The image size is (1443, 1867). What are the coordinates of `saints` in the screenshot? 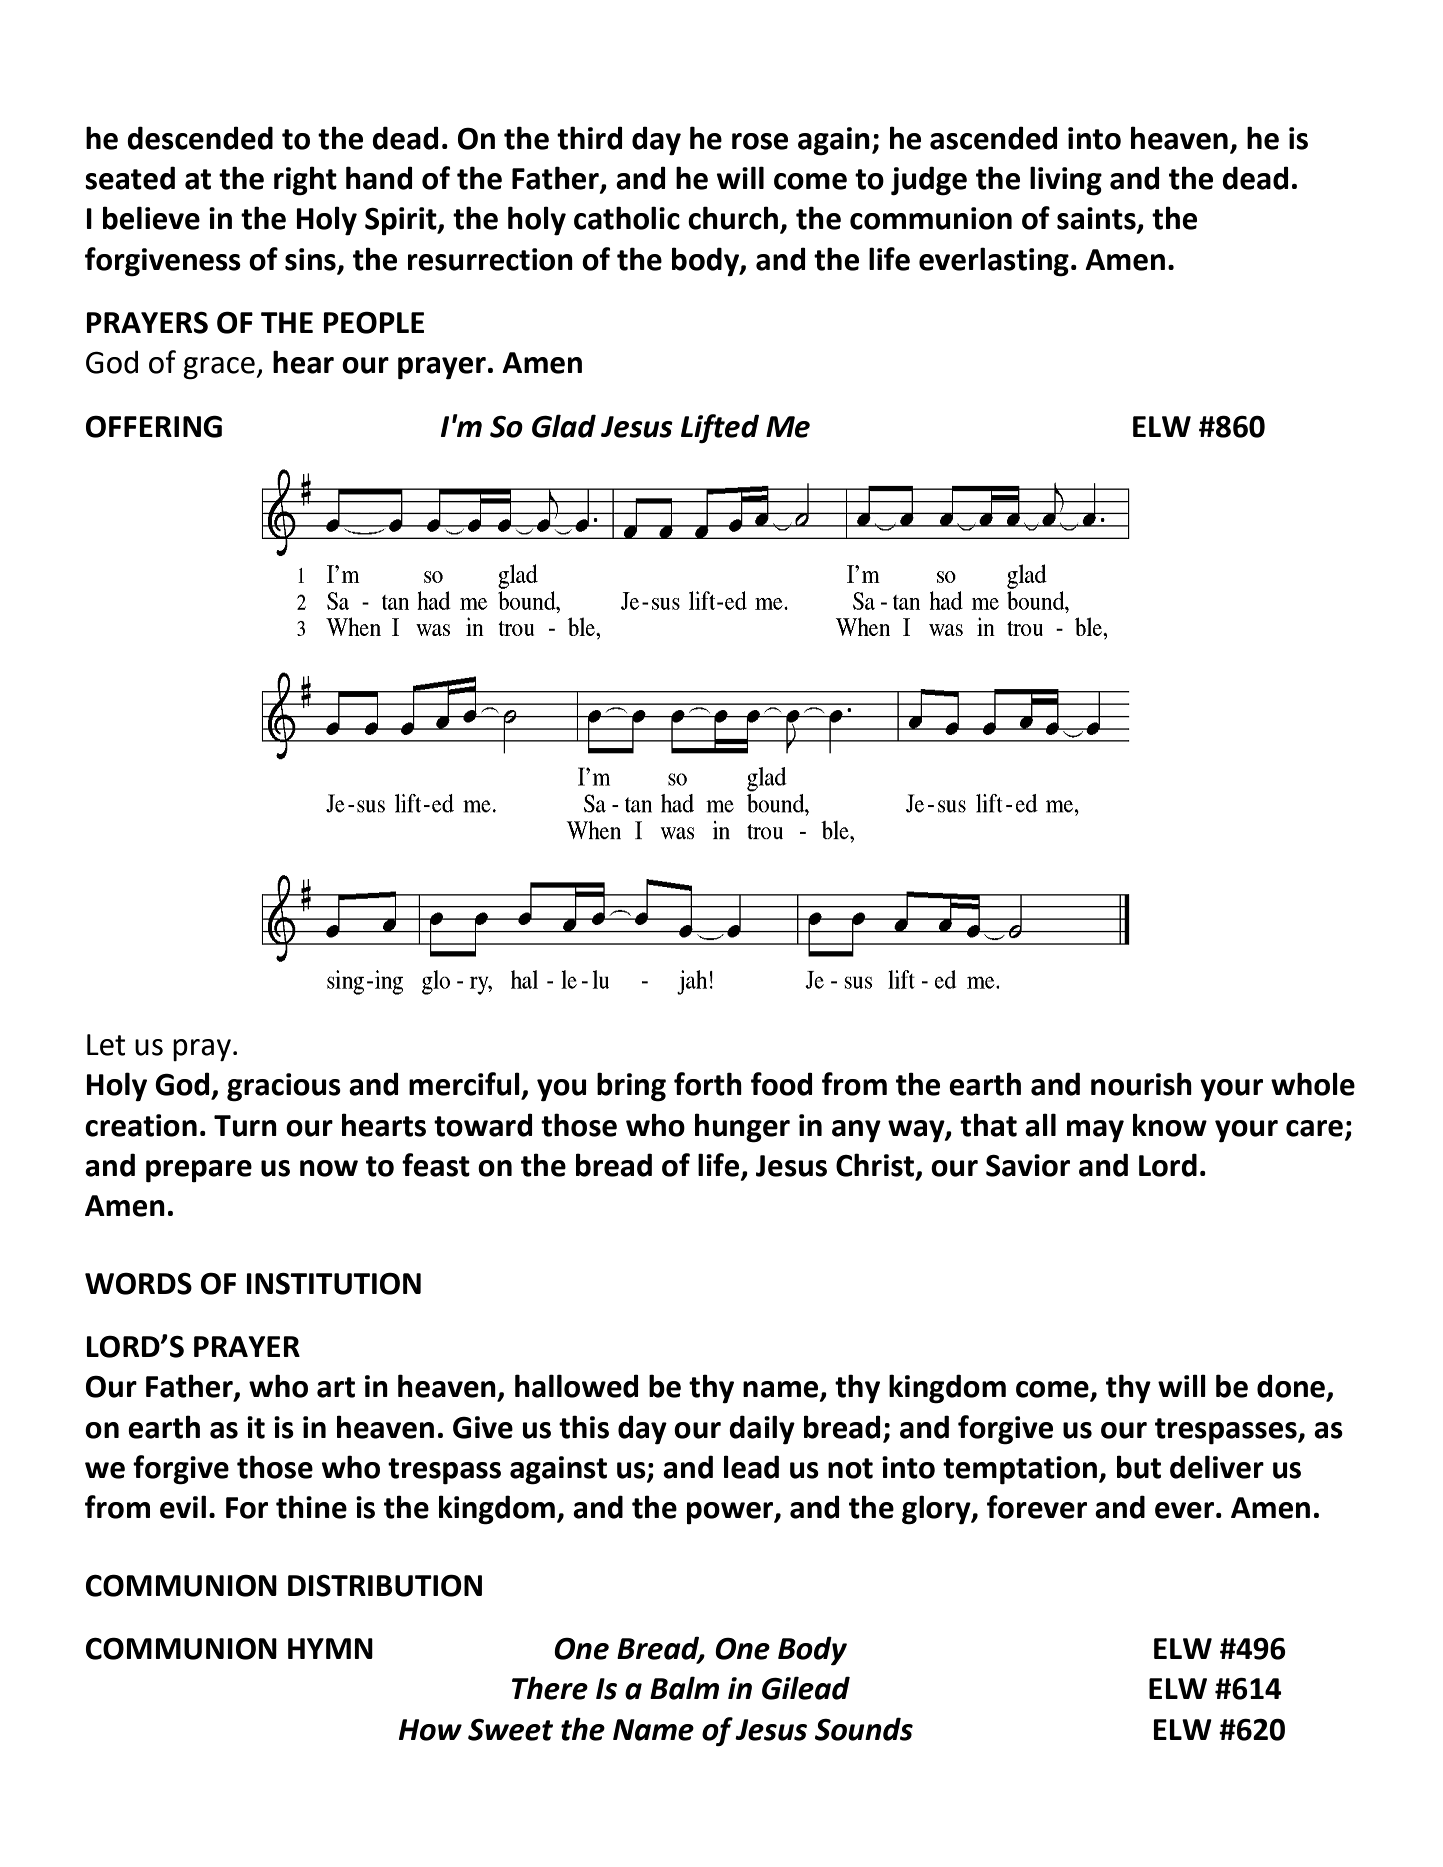 It's located at (1097, 219).
